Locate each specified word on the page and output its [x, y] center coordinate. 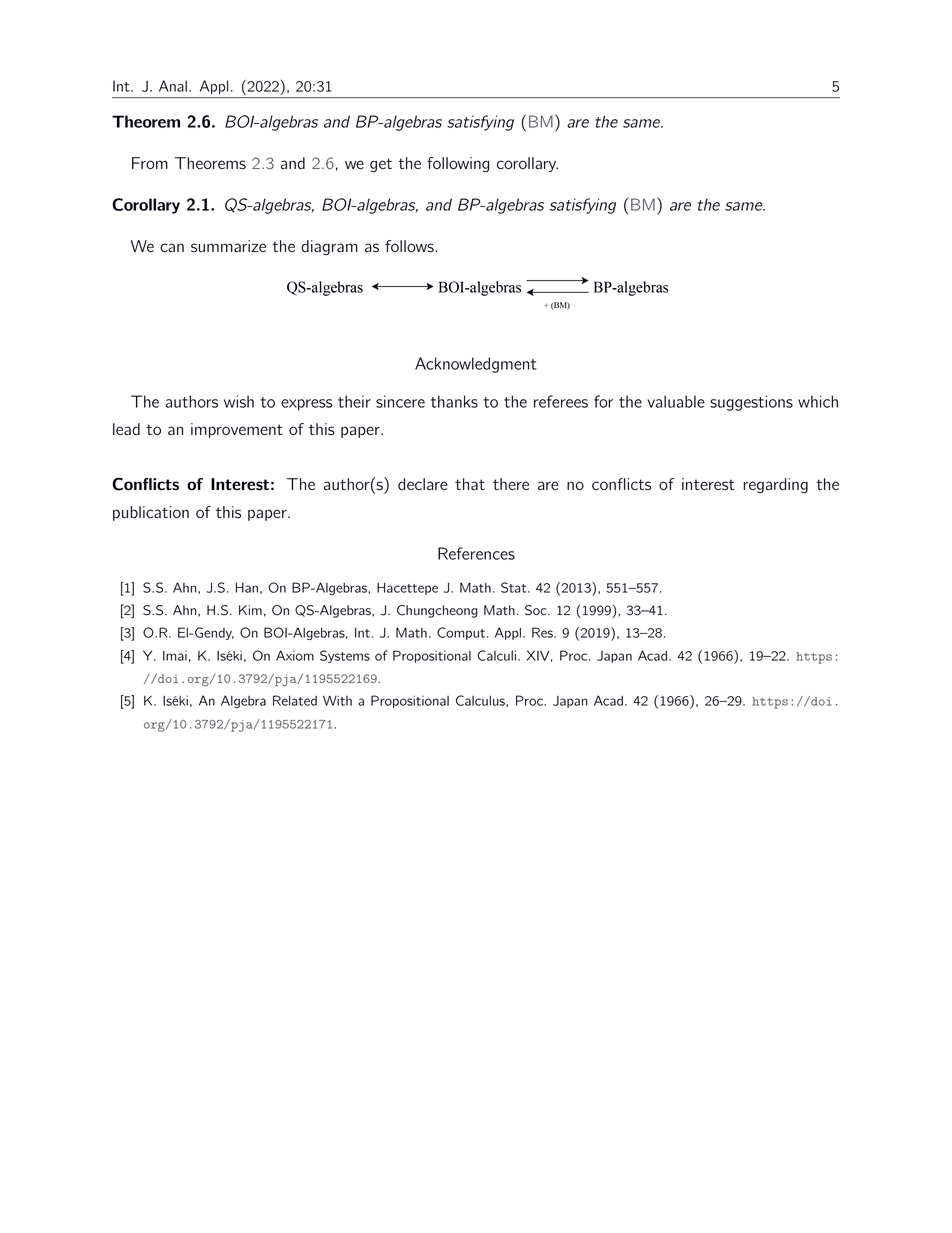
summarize [228, 246]
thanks [454, 401]
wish [239, 401]
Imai [175, 656]
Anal [173, 86]
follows [410, 246]
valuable [676, 401]
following [458, 165]
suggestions [751, 403]
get [381, 165]
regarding [775, 486]
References [476, 553]
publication [151, 513]
